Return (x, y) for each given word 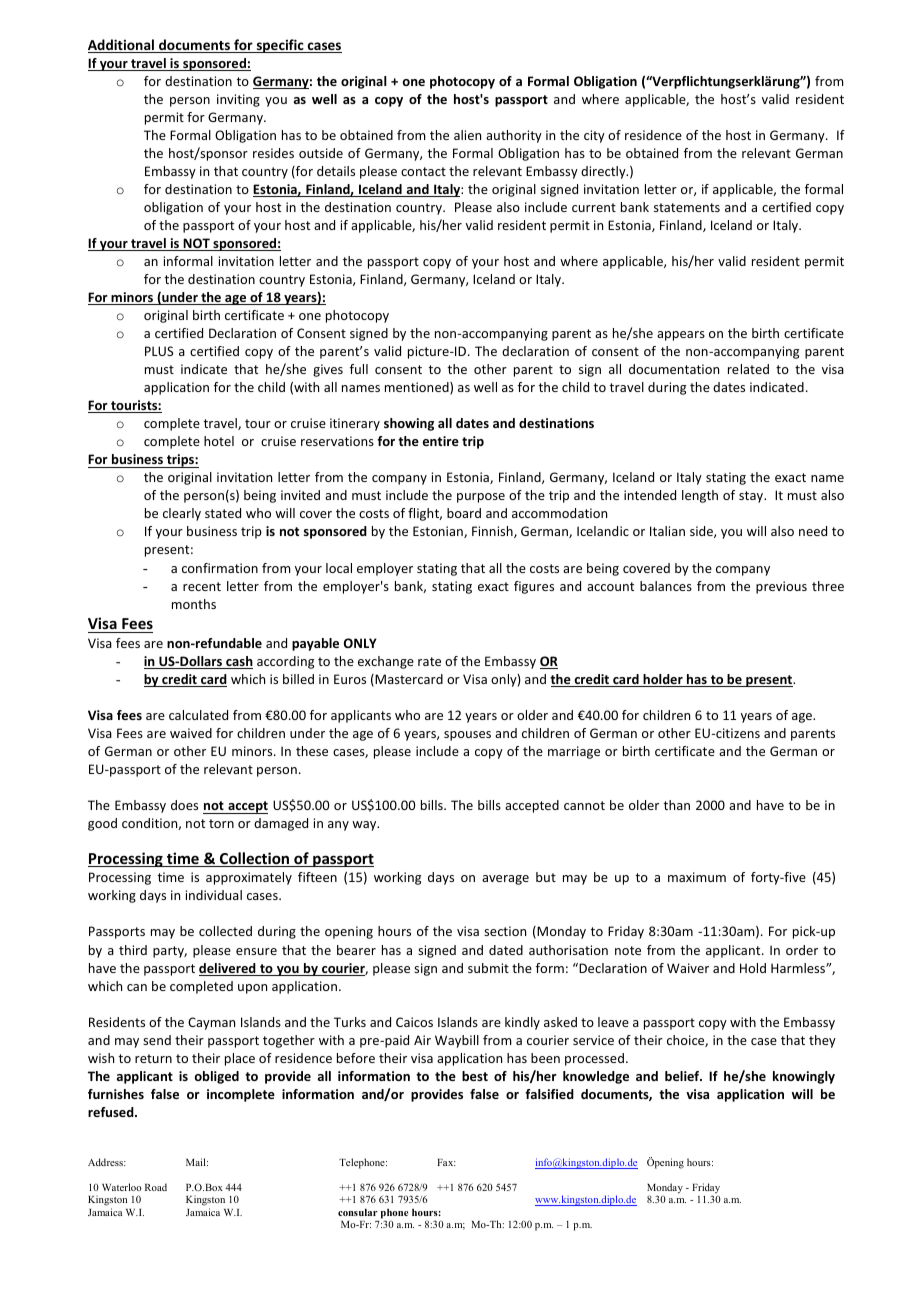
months (194, 604)
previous (781, 587)
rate (429, 661)
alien (467, 135)
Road (156, 1187)
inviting (238, 100)
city (594, 136)
